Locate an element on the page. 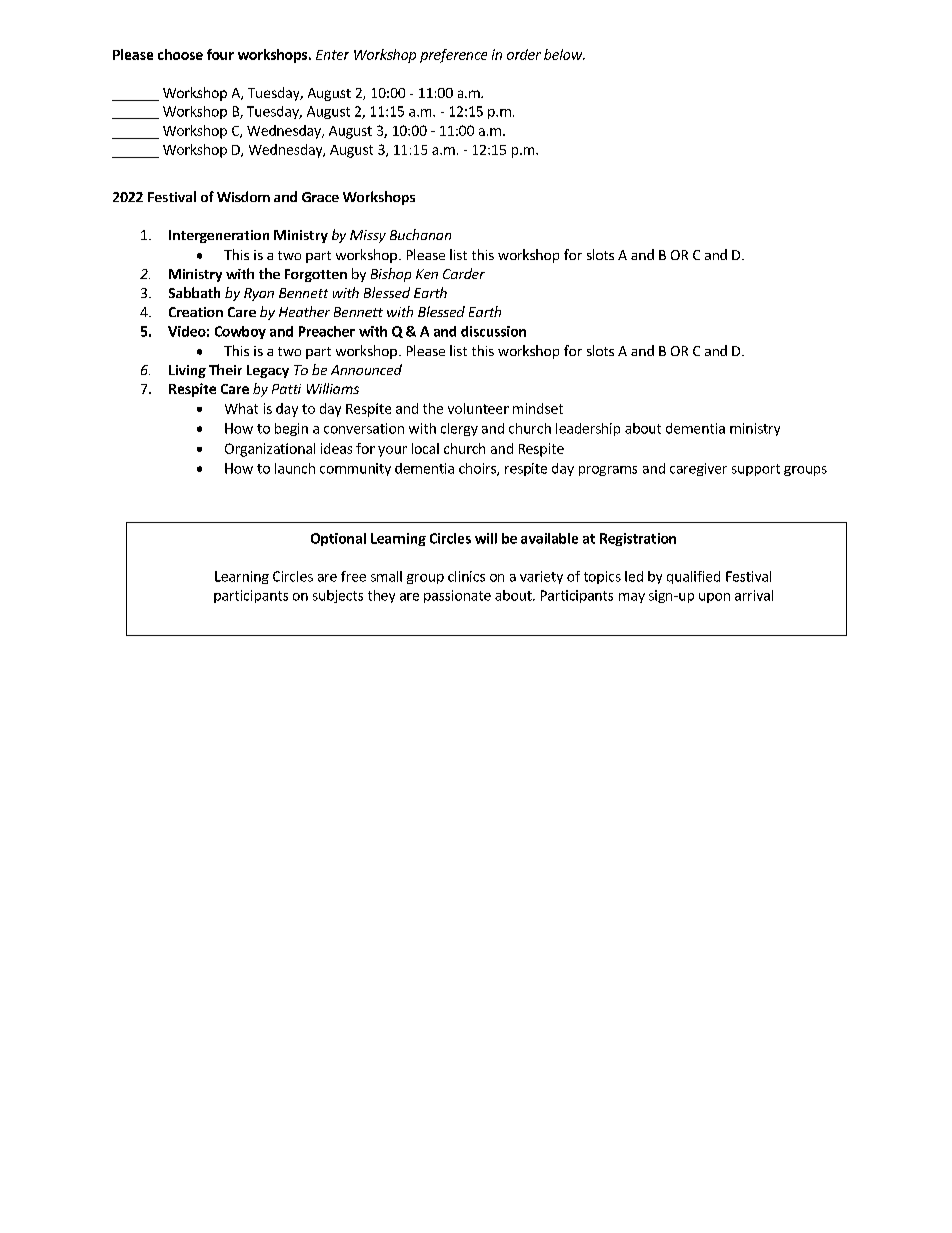  clinics is located at coordinates (466, 576).
